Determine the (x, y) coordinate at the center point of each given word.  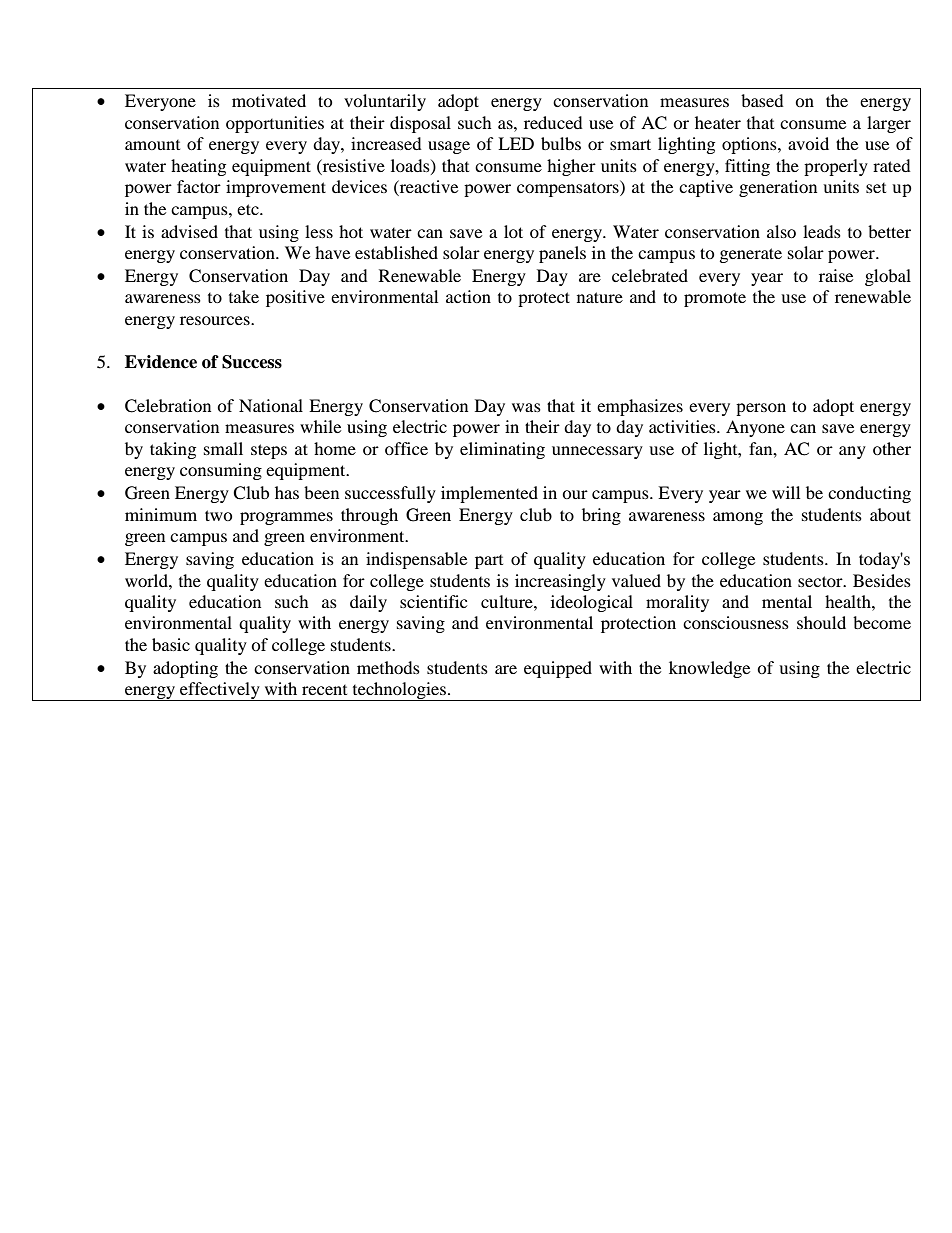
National (271, 405)
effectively (220, 691)
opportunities (275, 124)
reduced (553, 122)
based (762, 100)
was (526, 407)
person (761, 409)
